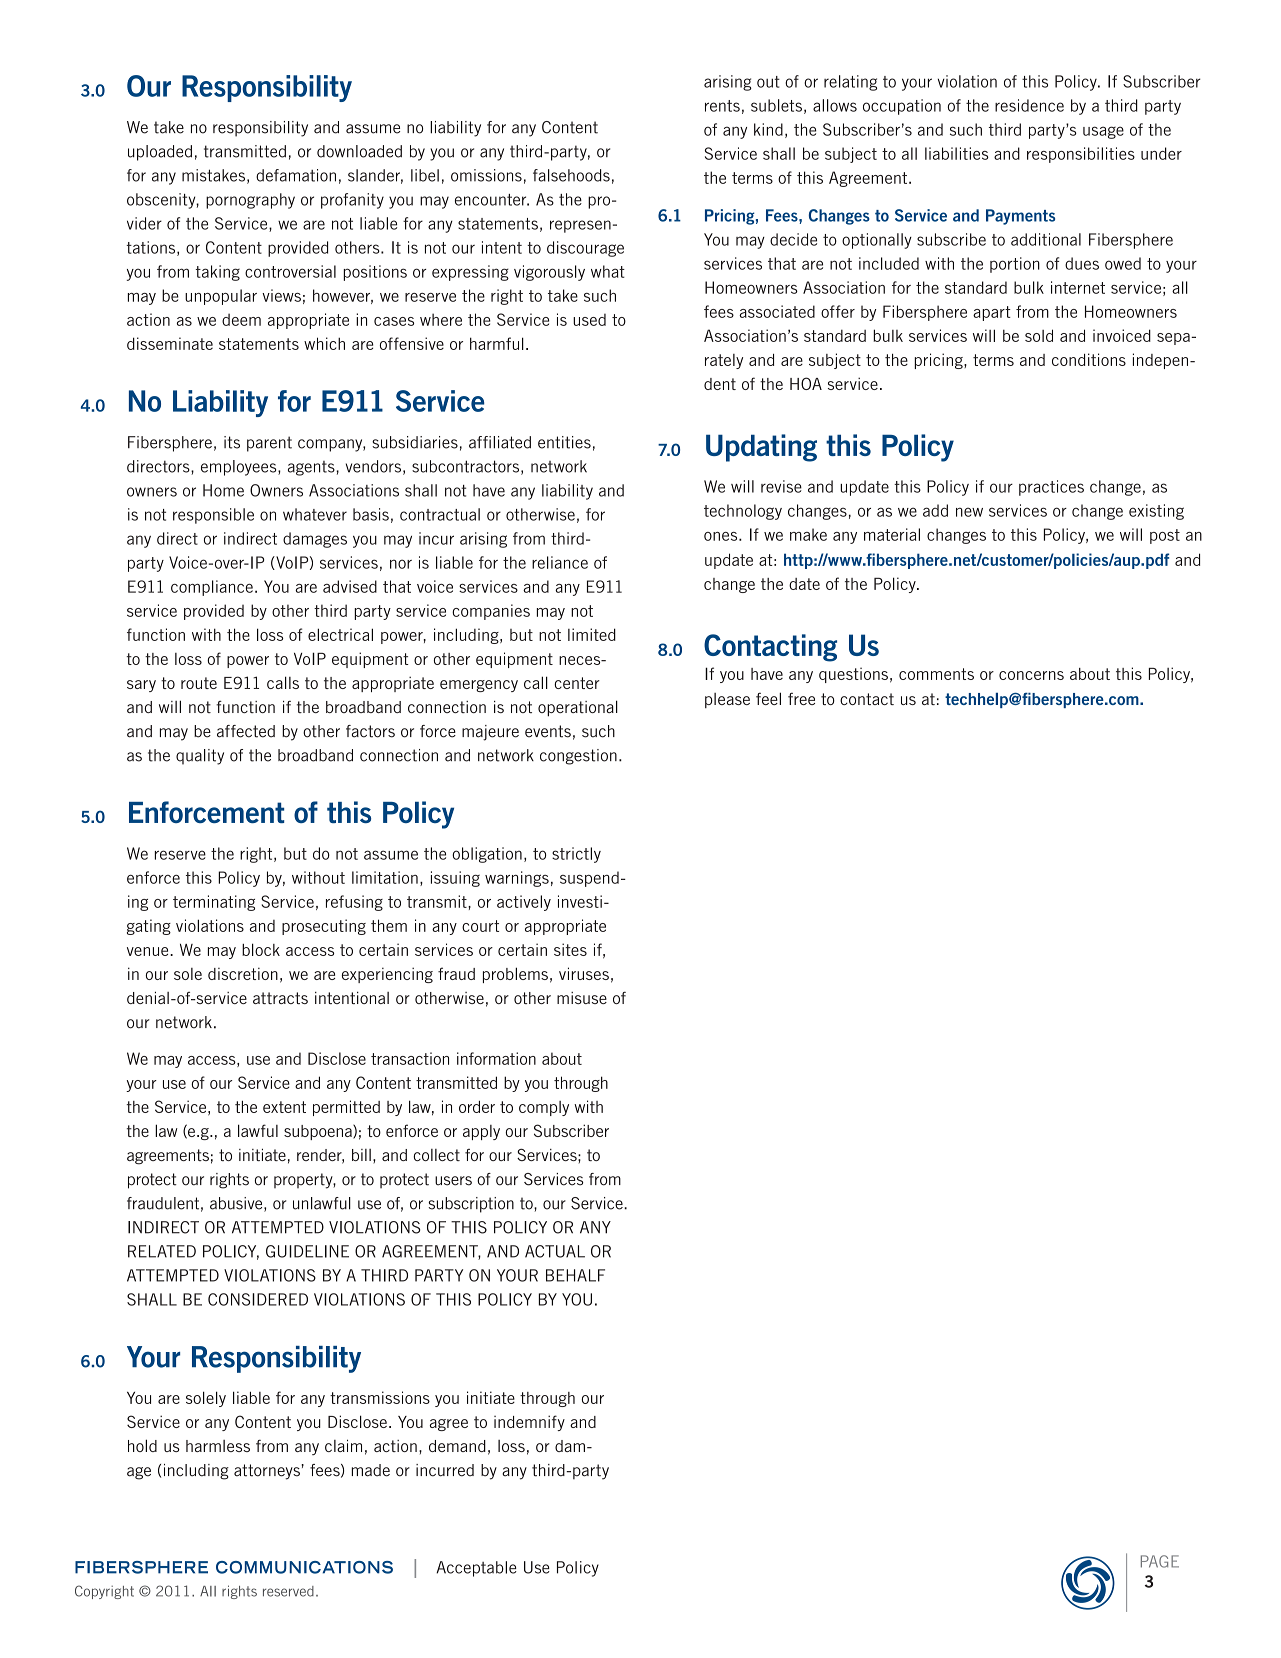 The width and height of the document is (1281, 1658). Describe the element at coordinates (296, 175) in the document. I see `defamation` at that location.
